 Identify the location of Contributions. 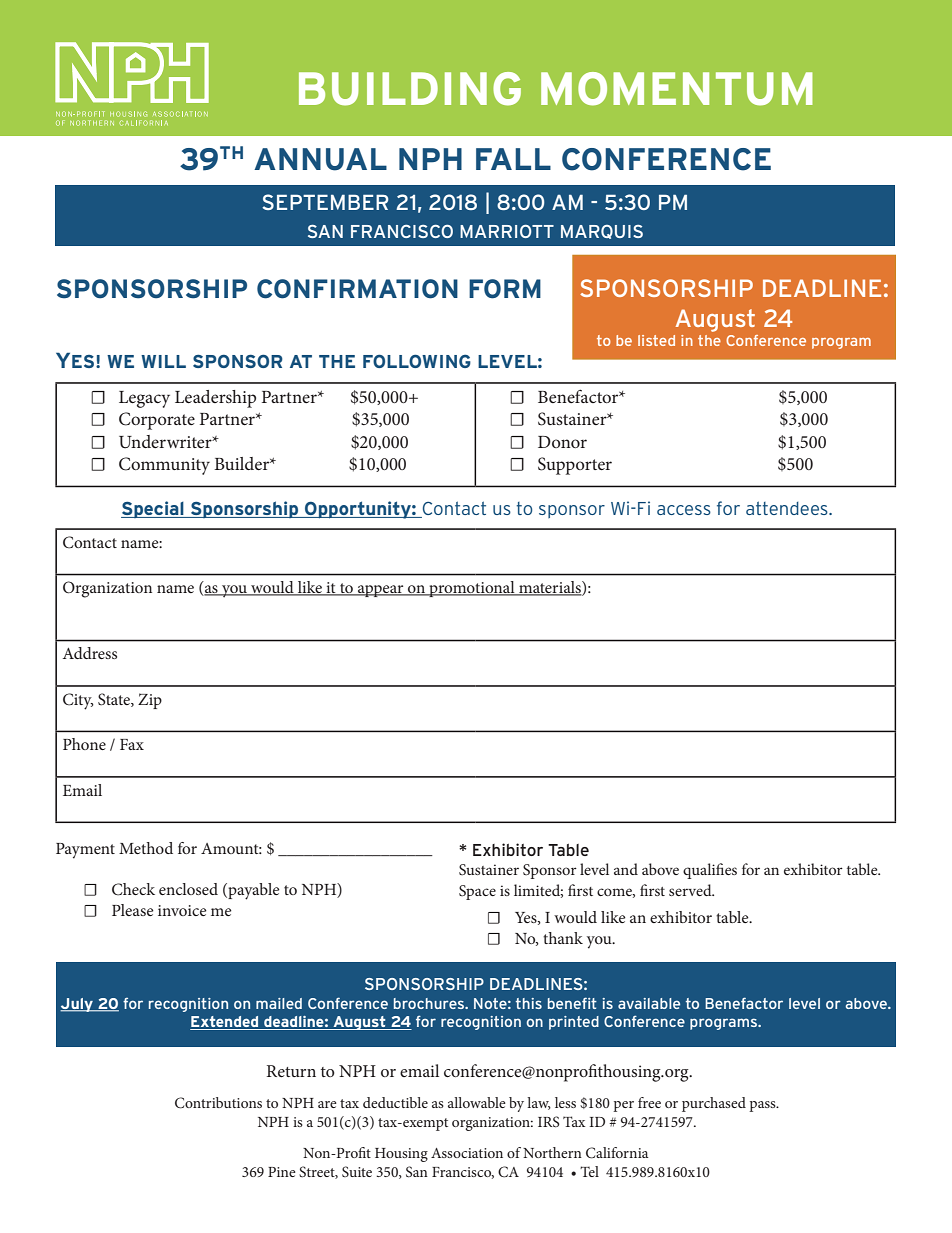
(218, 1103).
